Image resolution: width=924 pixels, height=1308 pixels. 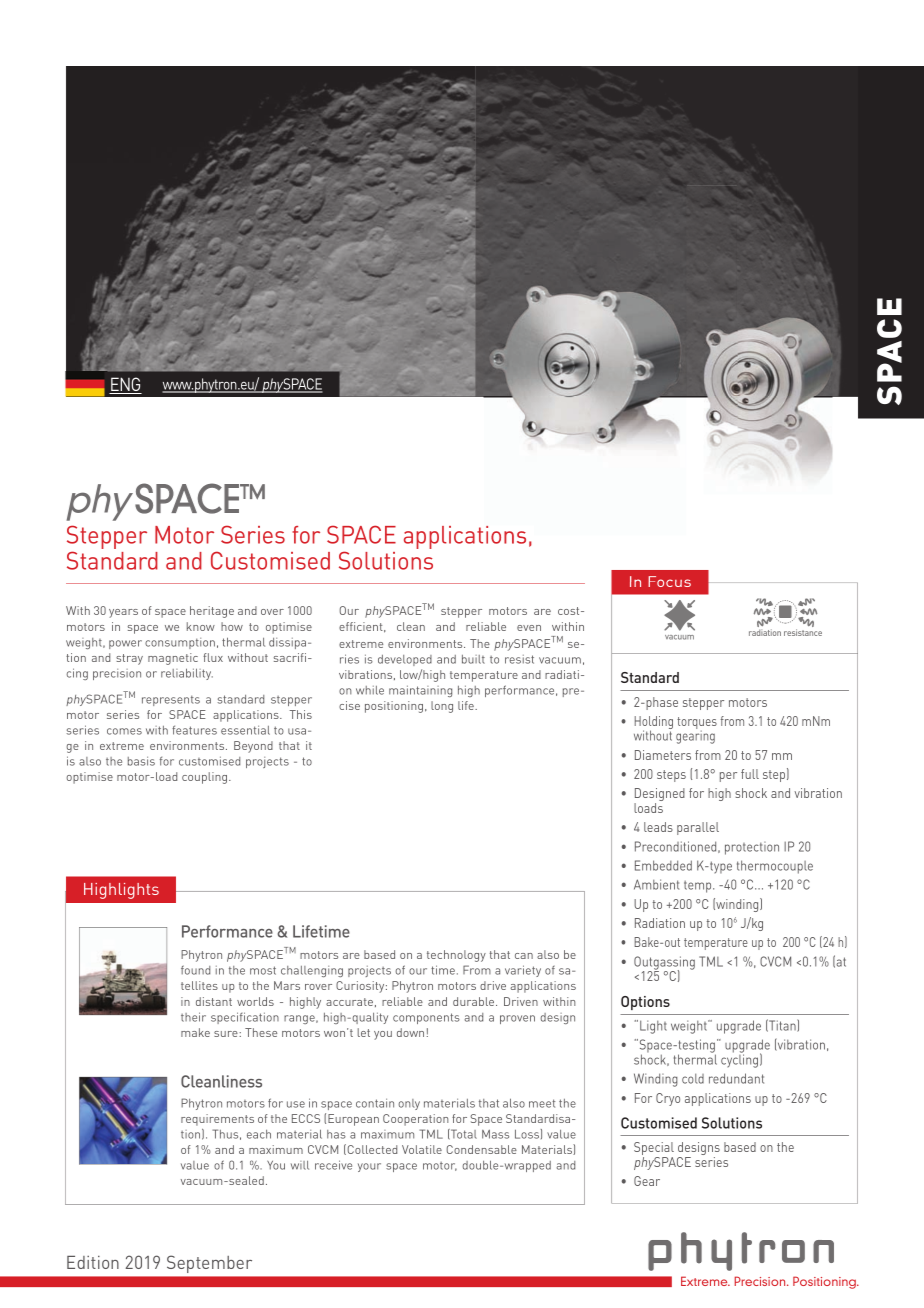 I want to click on parallel, so click(x=698, y=828).
